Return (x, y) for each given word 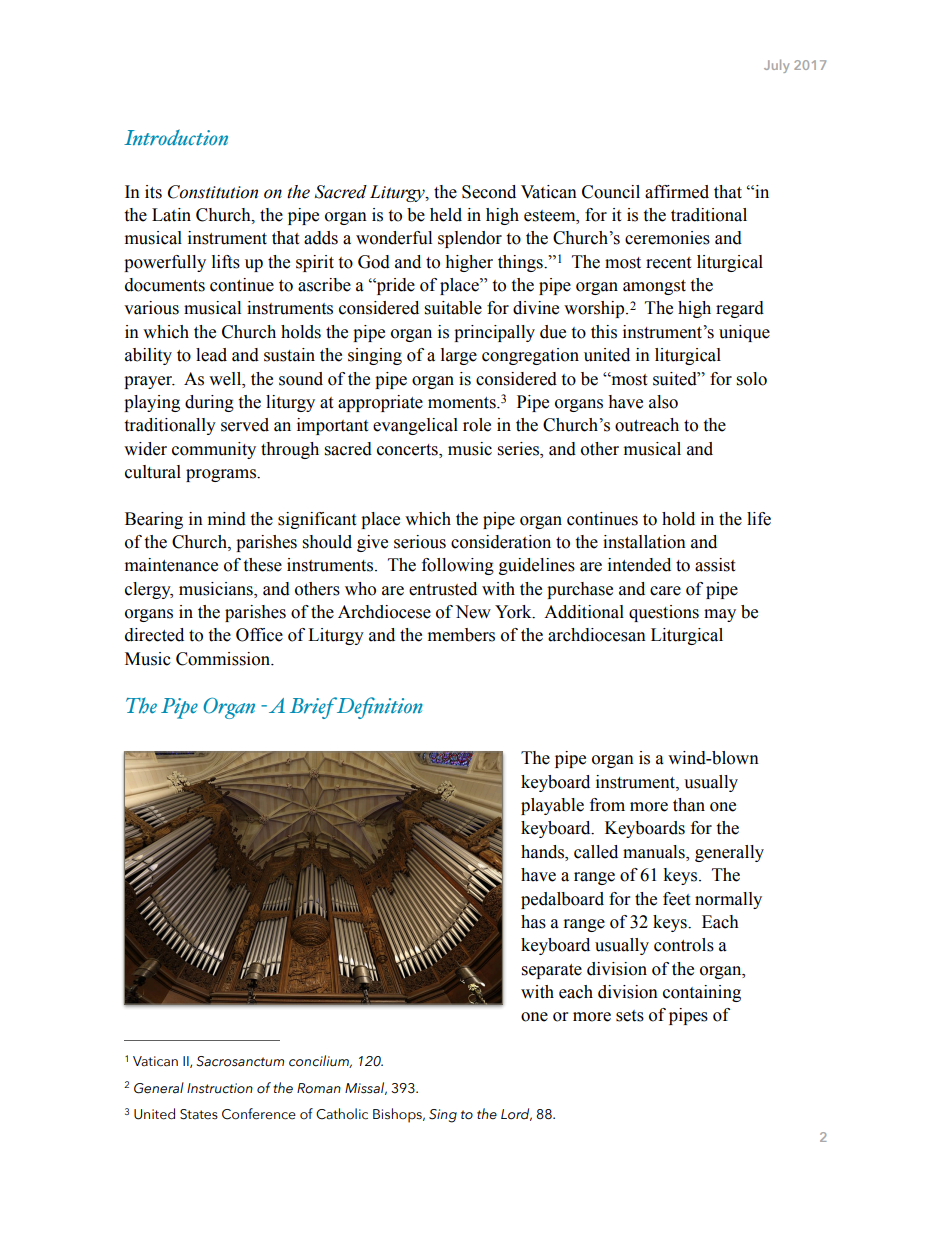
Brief (315, 708)
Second (489, 192)
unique (744, 333)
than (689, 805)
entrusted (443, 589)
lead (211, 355)
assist (715, 565)
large (459, 356)
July (776, 66)
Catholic (342, 1114)
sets (630, 1016)
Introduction (176, 137)
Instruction (220, 1088)
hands (543, 853)
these (262, 565)
